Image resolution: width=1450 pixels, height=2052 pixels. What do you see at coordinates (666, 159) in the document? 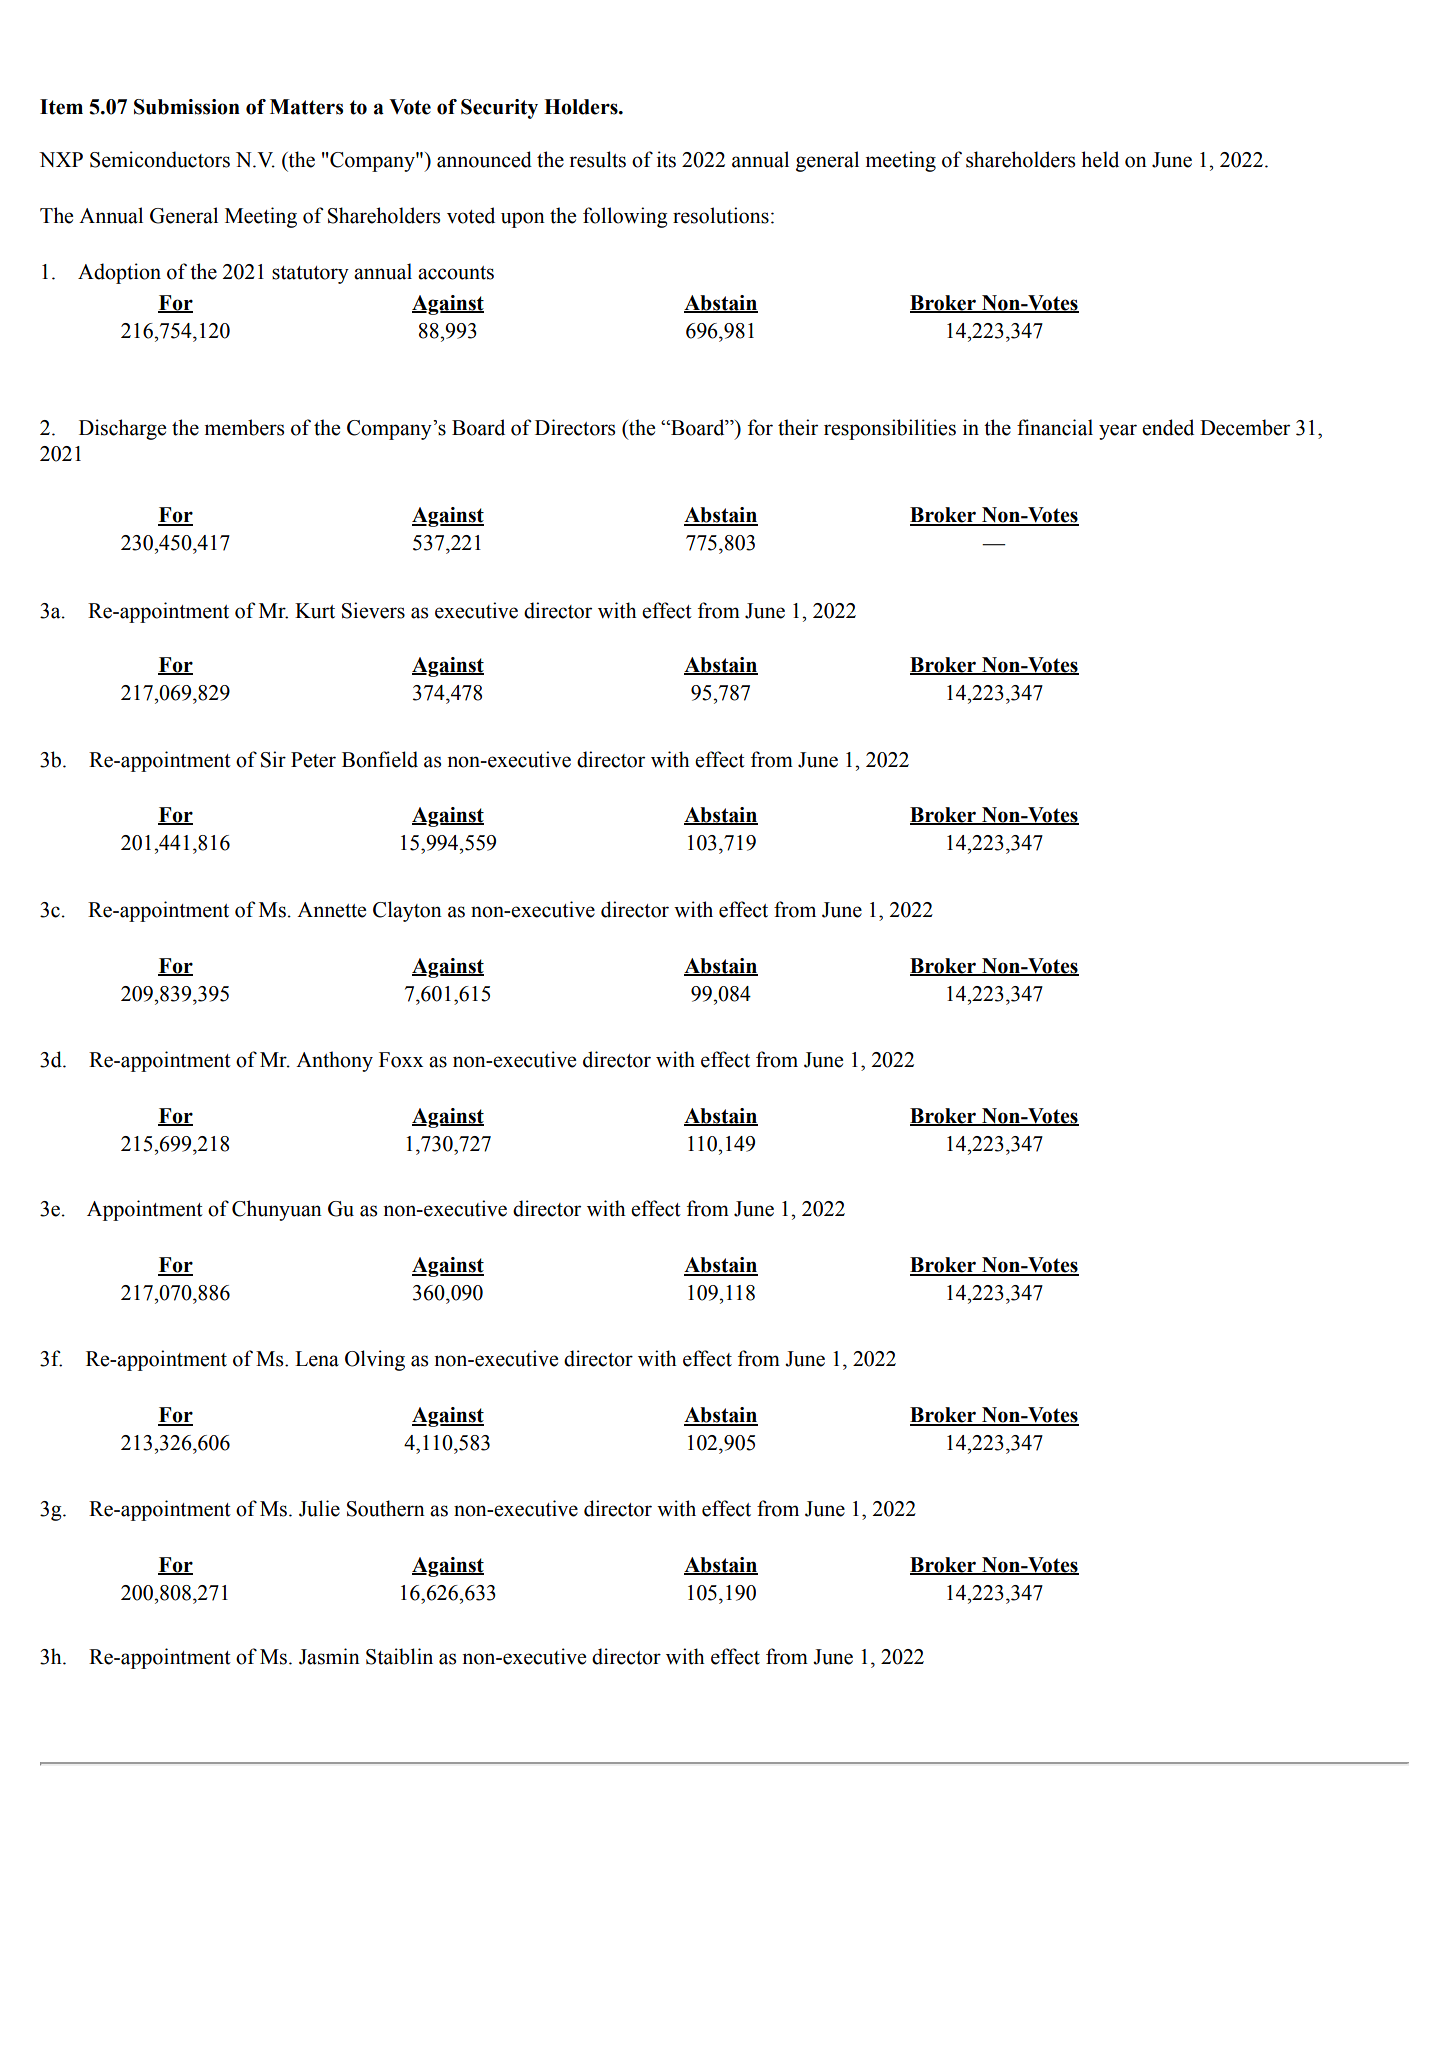
I see `its` at bounding box center [666, 159].
